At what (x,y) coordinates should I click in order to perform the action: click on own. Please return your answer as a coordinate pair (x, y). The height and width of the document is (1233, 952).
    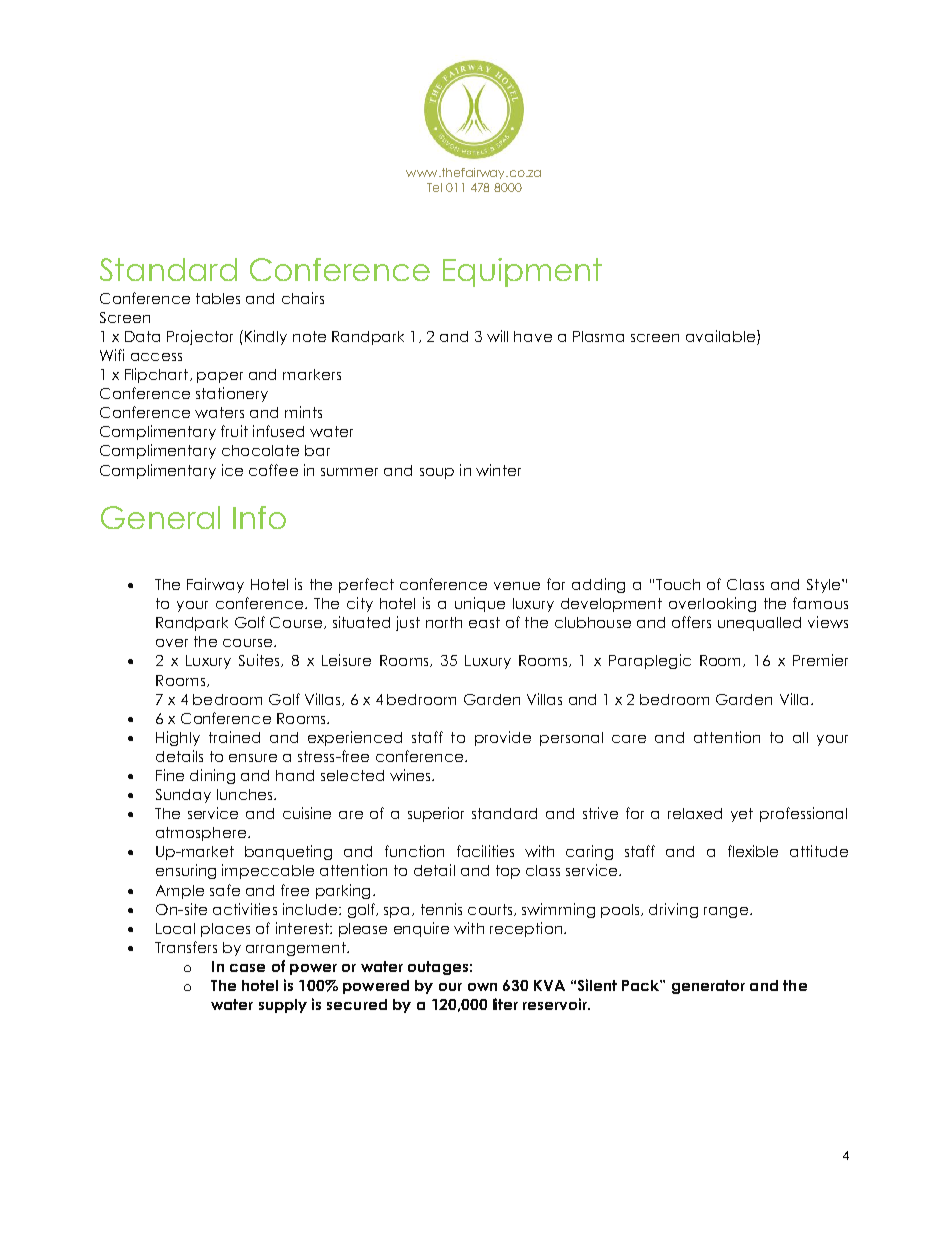
    Looking at the image, I should click on (482, 987).
